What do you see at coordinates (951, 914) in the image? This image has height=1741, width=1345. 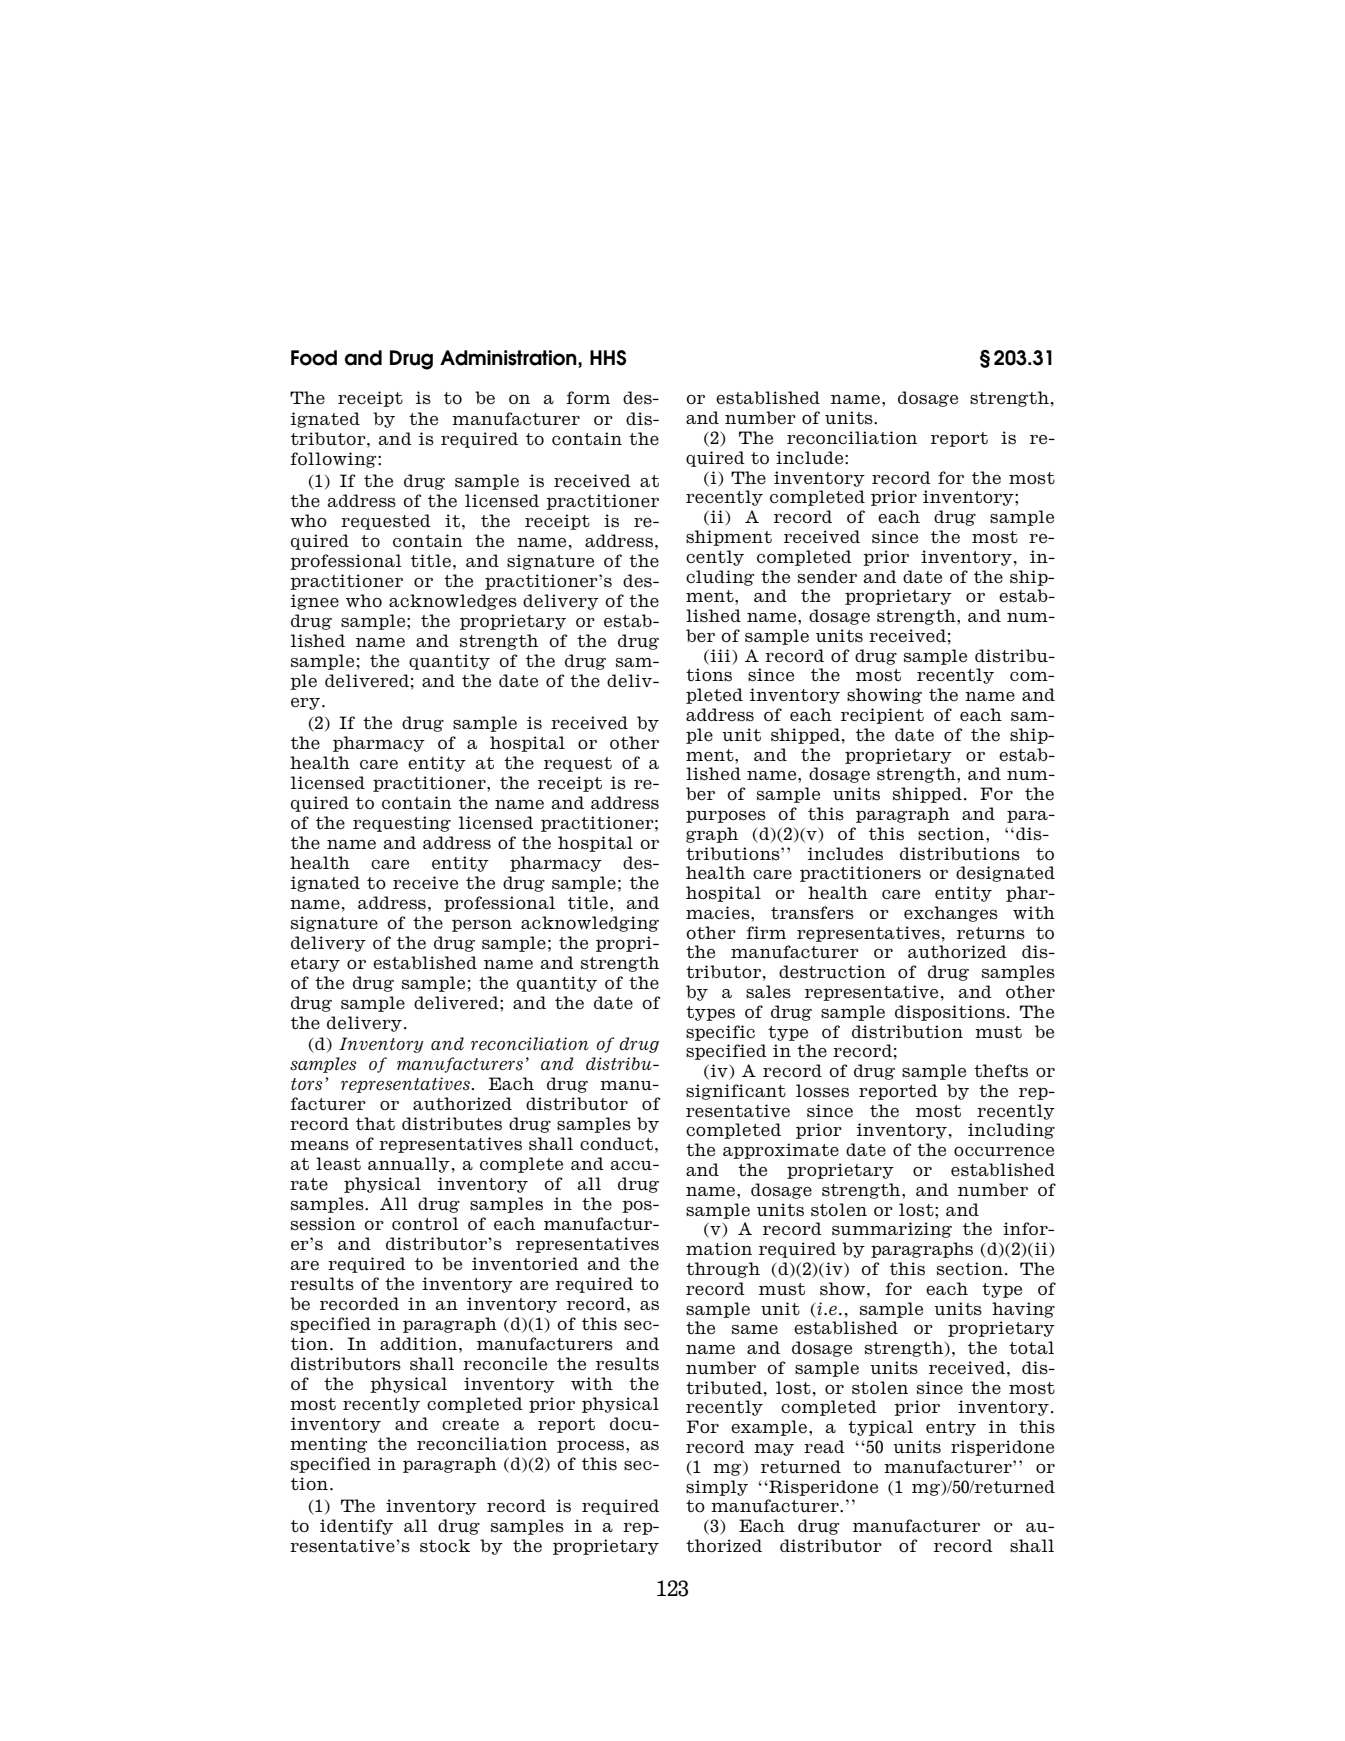 I see `exchanges` at bounding box center [951, 914].
